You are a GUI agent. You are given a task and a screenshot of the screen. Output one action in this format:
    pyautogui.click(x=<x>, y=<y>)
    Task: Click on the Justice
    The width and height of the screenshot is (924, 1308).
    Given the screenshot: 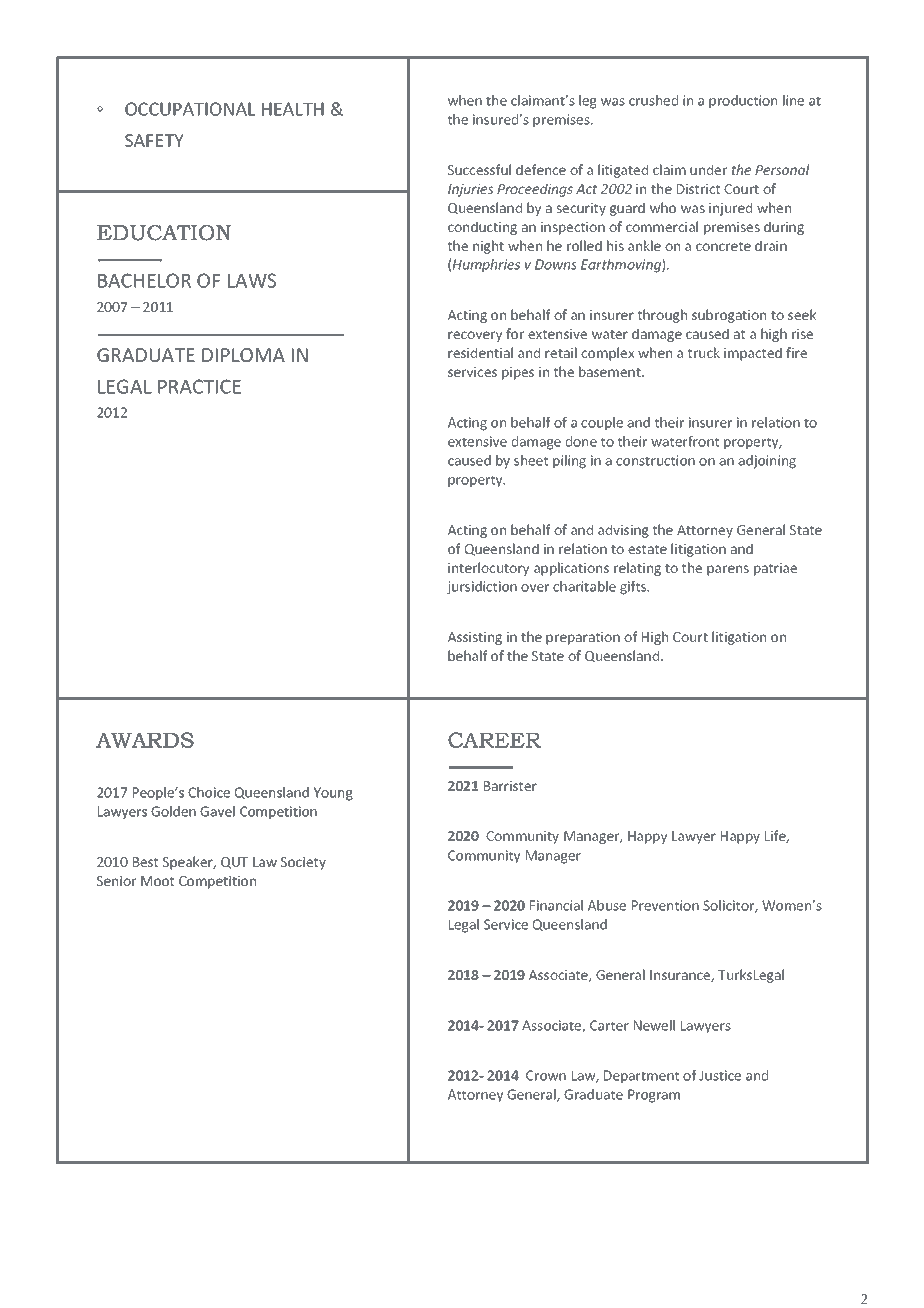 What is the action you would take?
    pyautogui.click(x=720, y=1075)
